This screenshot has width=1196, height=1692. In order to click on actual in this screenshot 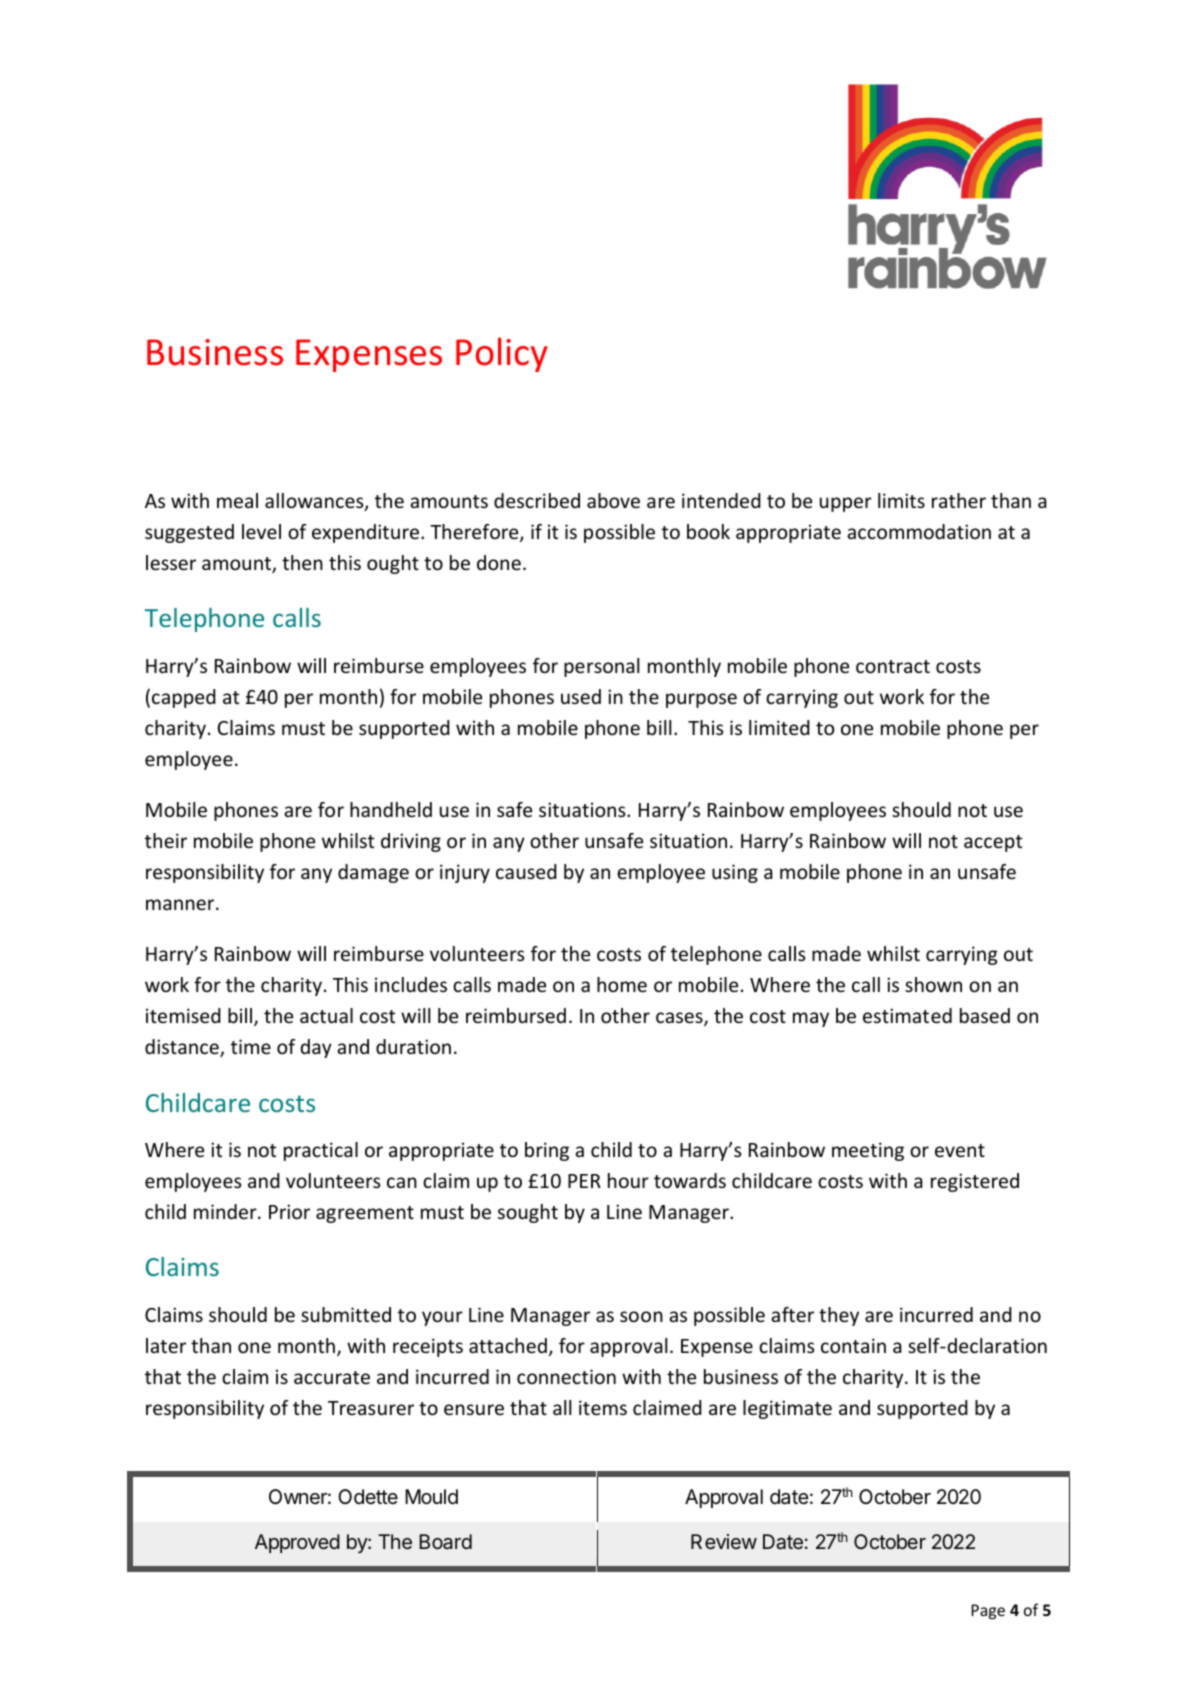, I will do `click(326, 1015)`.
